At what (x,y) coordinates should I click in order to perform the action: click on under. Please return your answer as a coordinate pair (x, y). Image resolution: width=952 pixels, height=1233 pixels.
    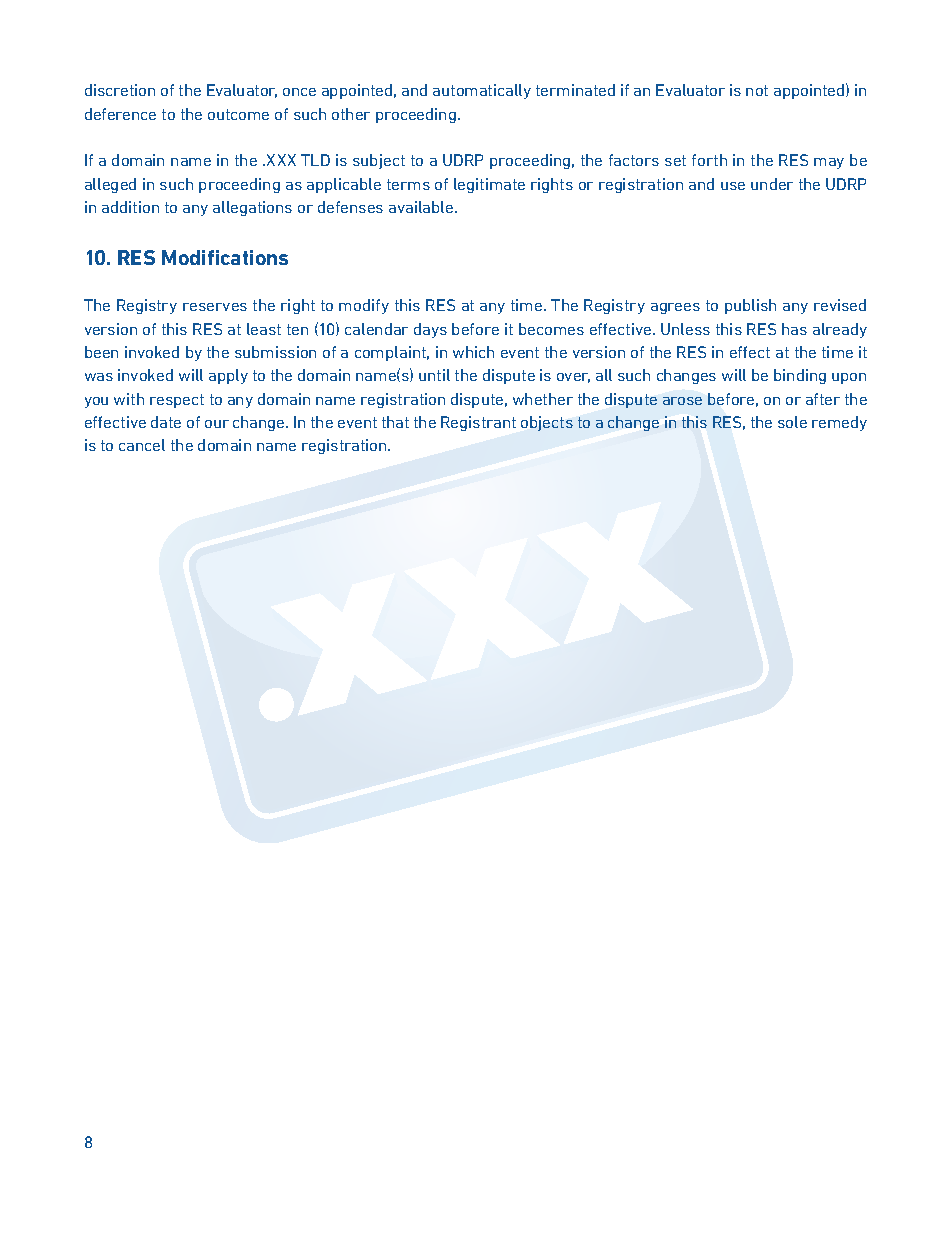
    Looking at the image, I should click on (772, 184).
